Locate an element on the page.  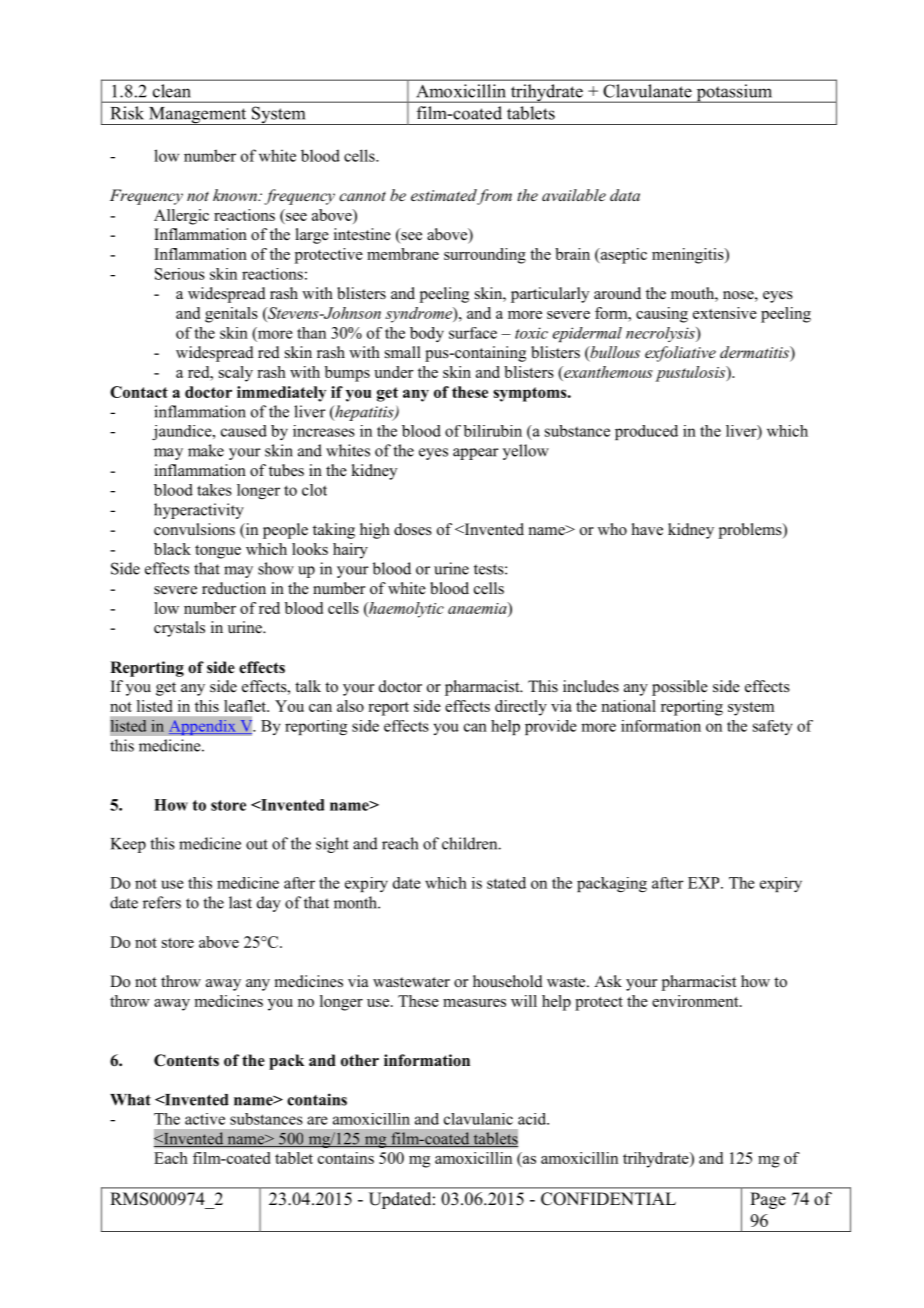
active is located at coordinates (205, 1119).
